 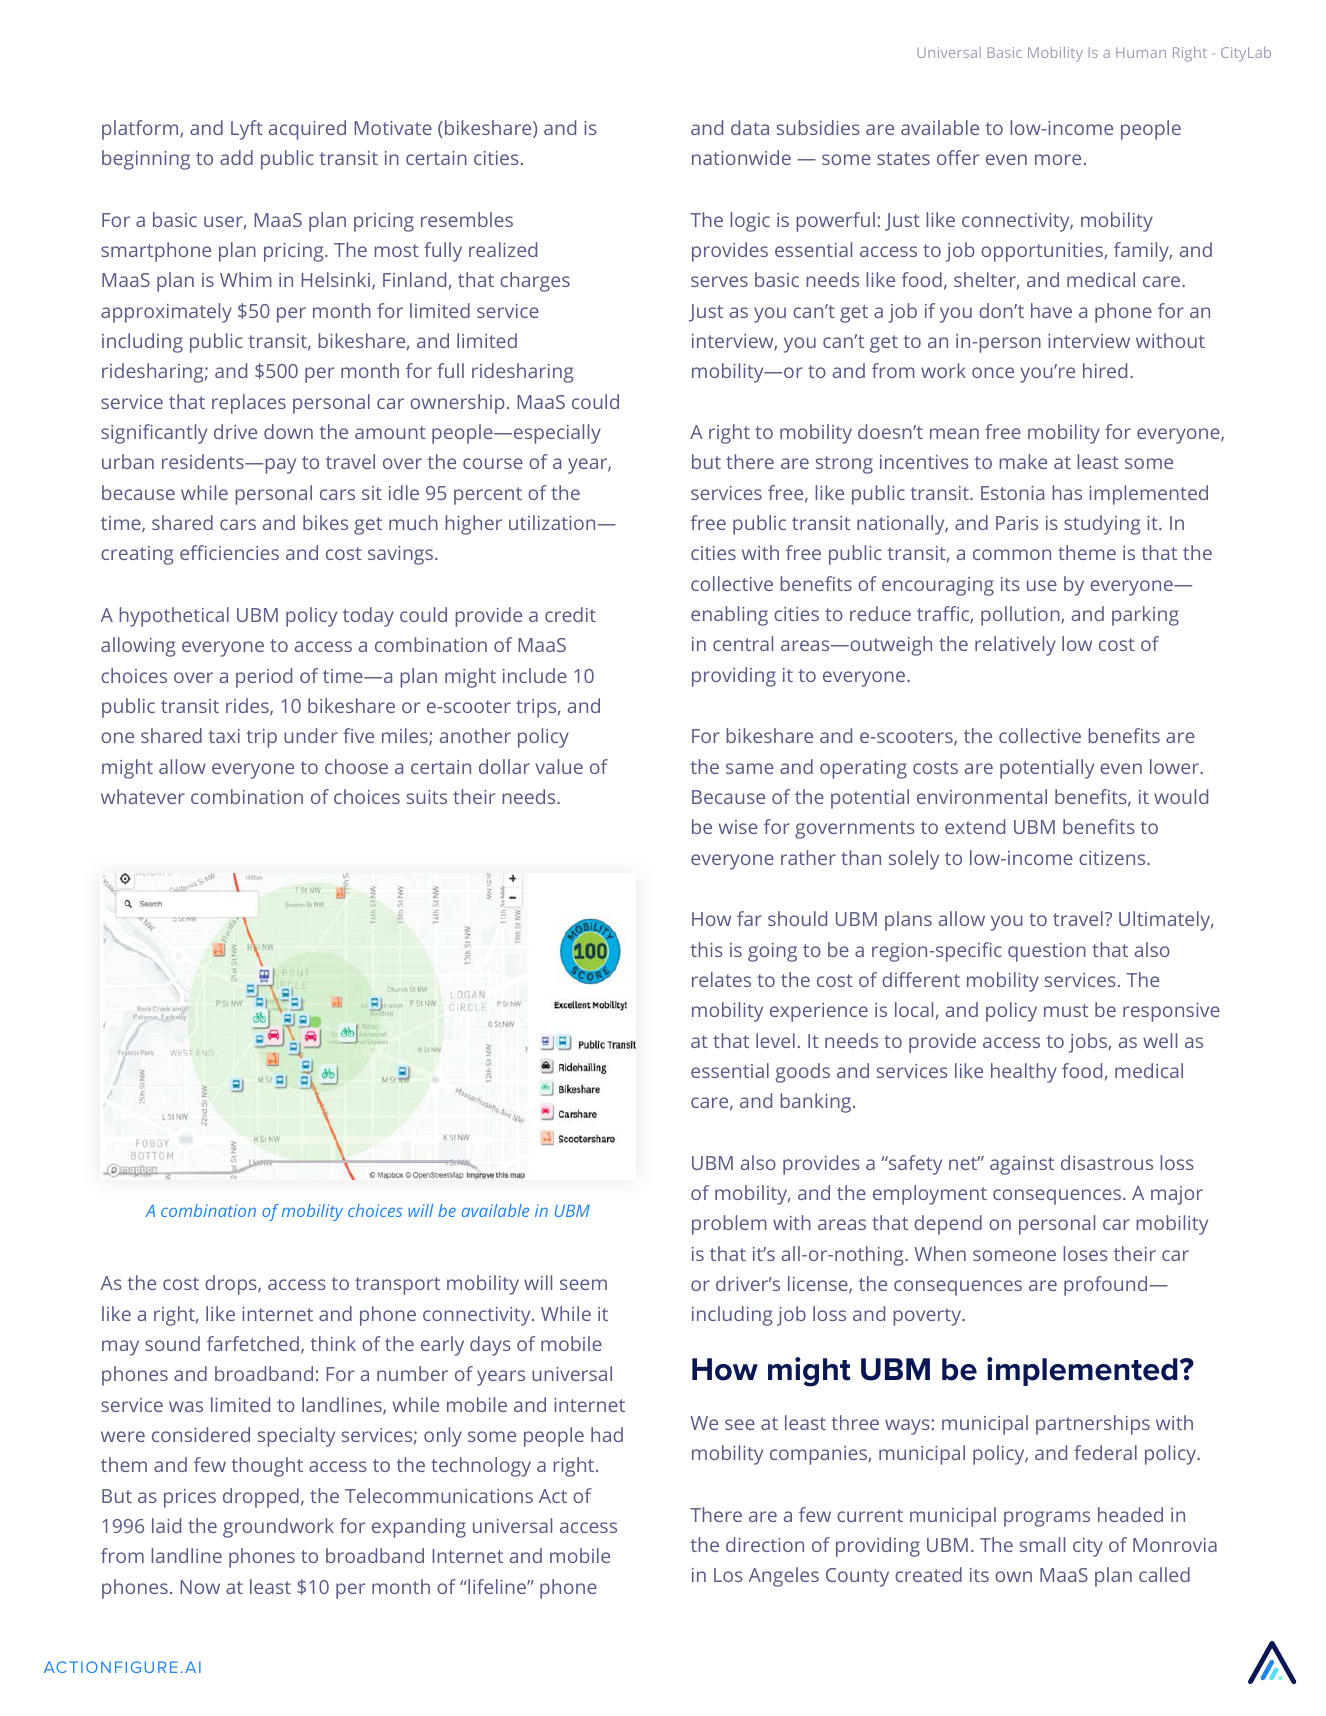 I want to click on problem, so click(x=729, y=1225).
